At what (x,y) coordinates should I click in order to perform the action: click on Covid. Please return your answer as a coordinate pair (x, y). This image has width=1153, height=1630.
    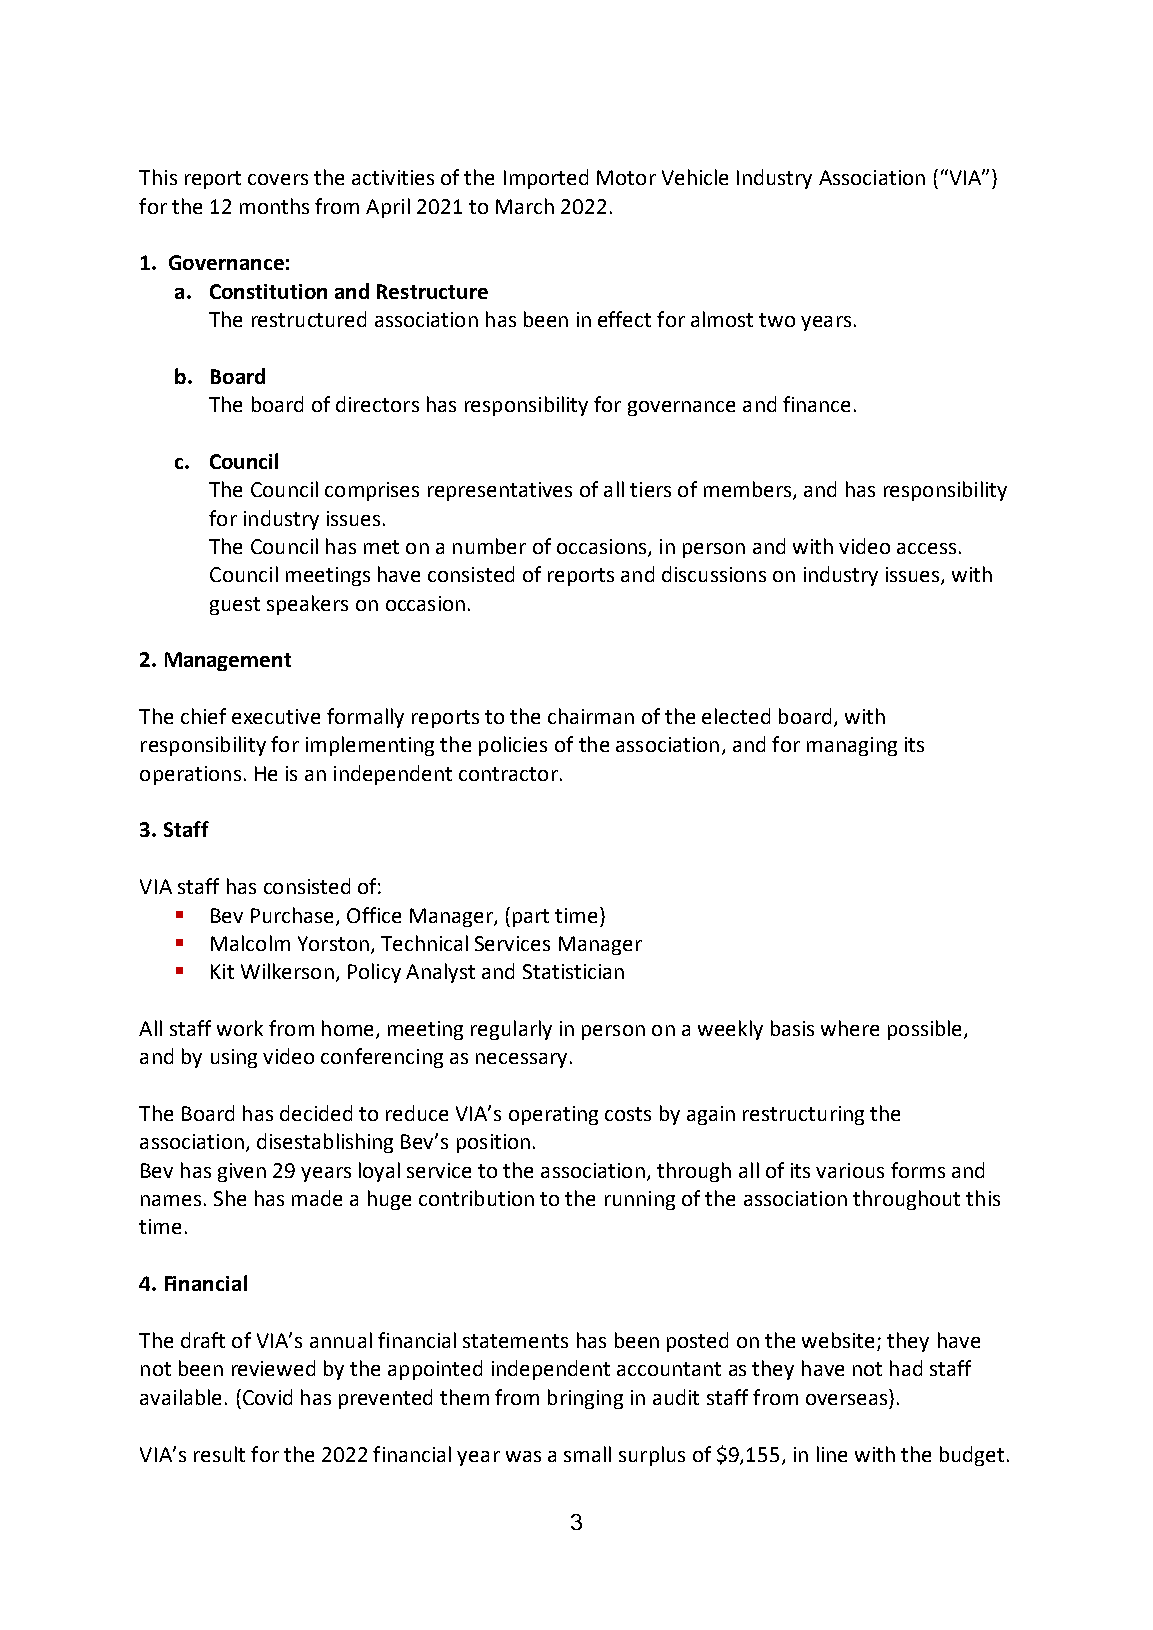
    Looking at the image, I should click on (266, 1397).
